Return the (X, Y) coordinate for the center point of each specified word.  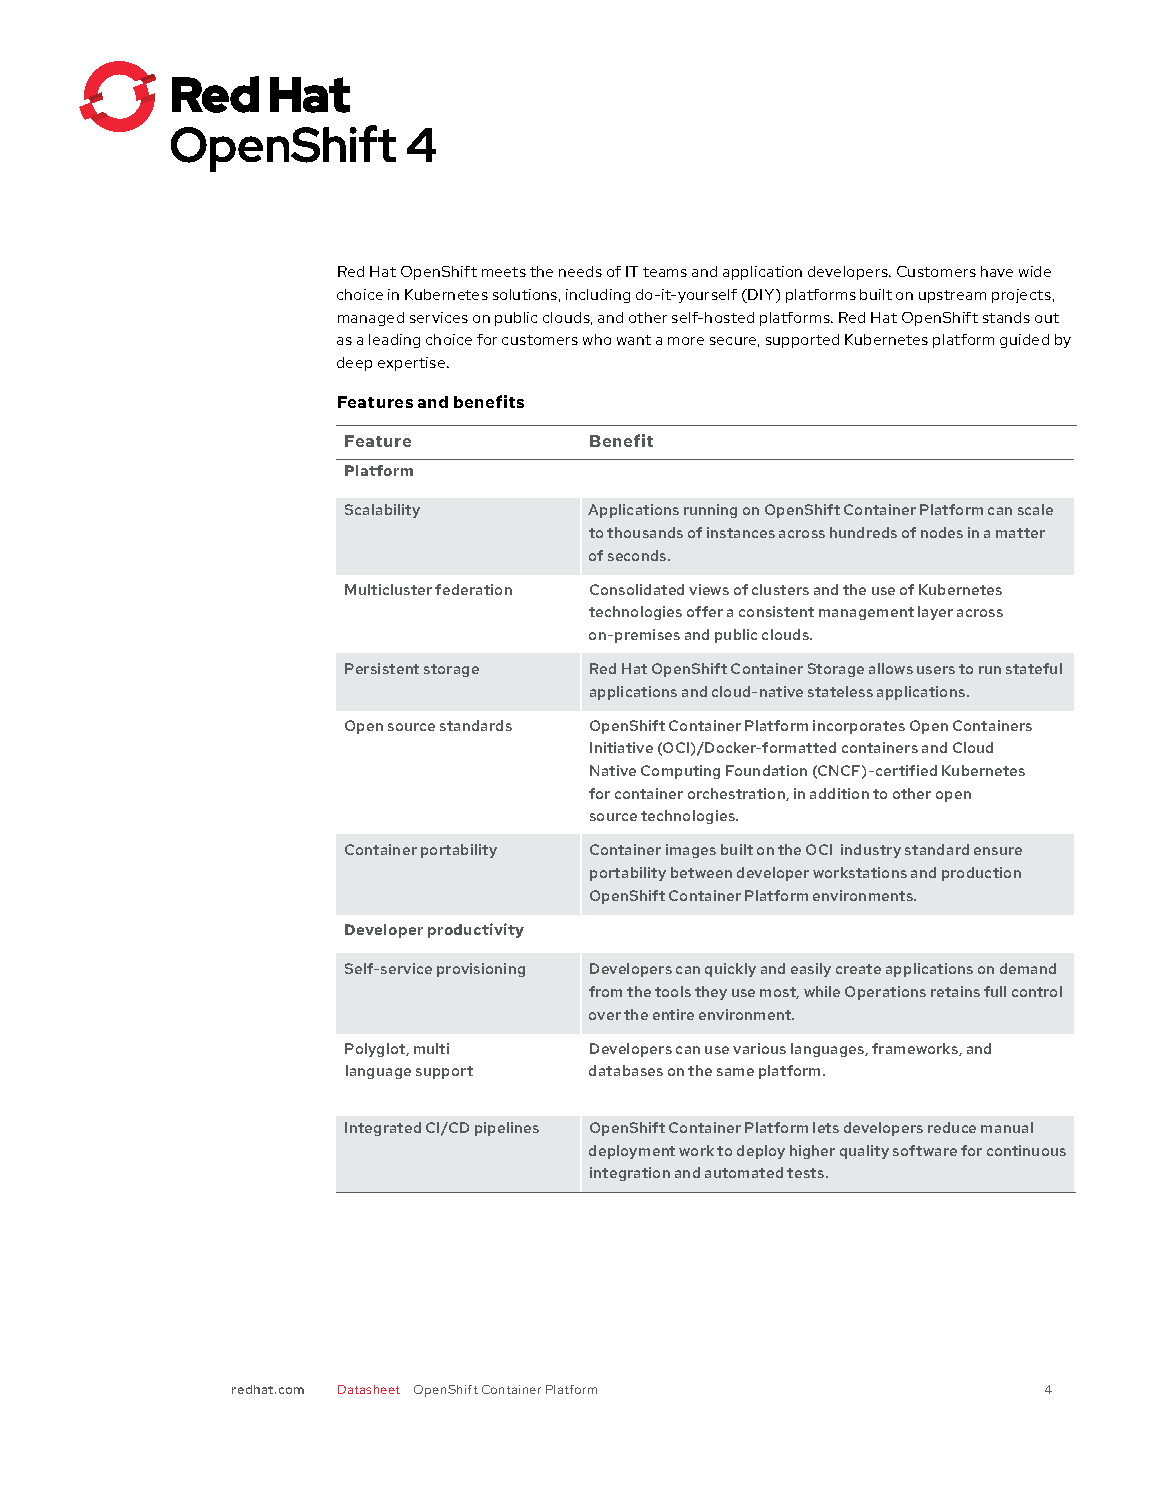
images (691, 851)
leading (394, 341)
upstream (952, 296)
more (686, 341)
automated (744, 1172)
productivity (476, 930)
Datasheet (369, 1389)
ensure (998, 851)
